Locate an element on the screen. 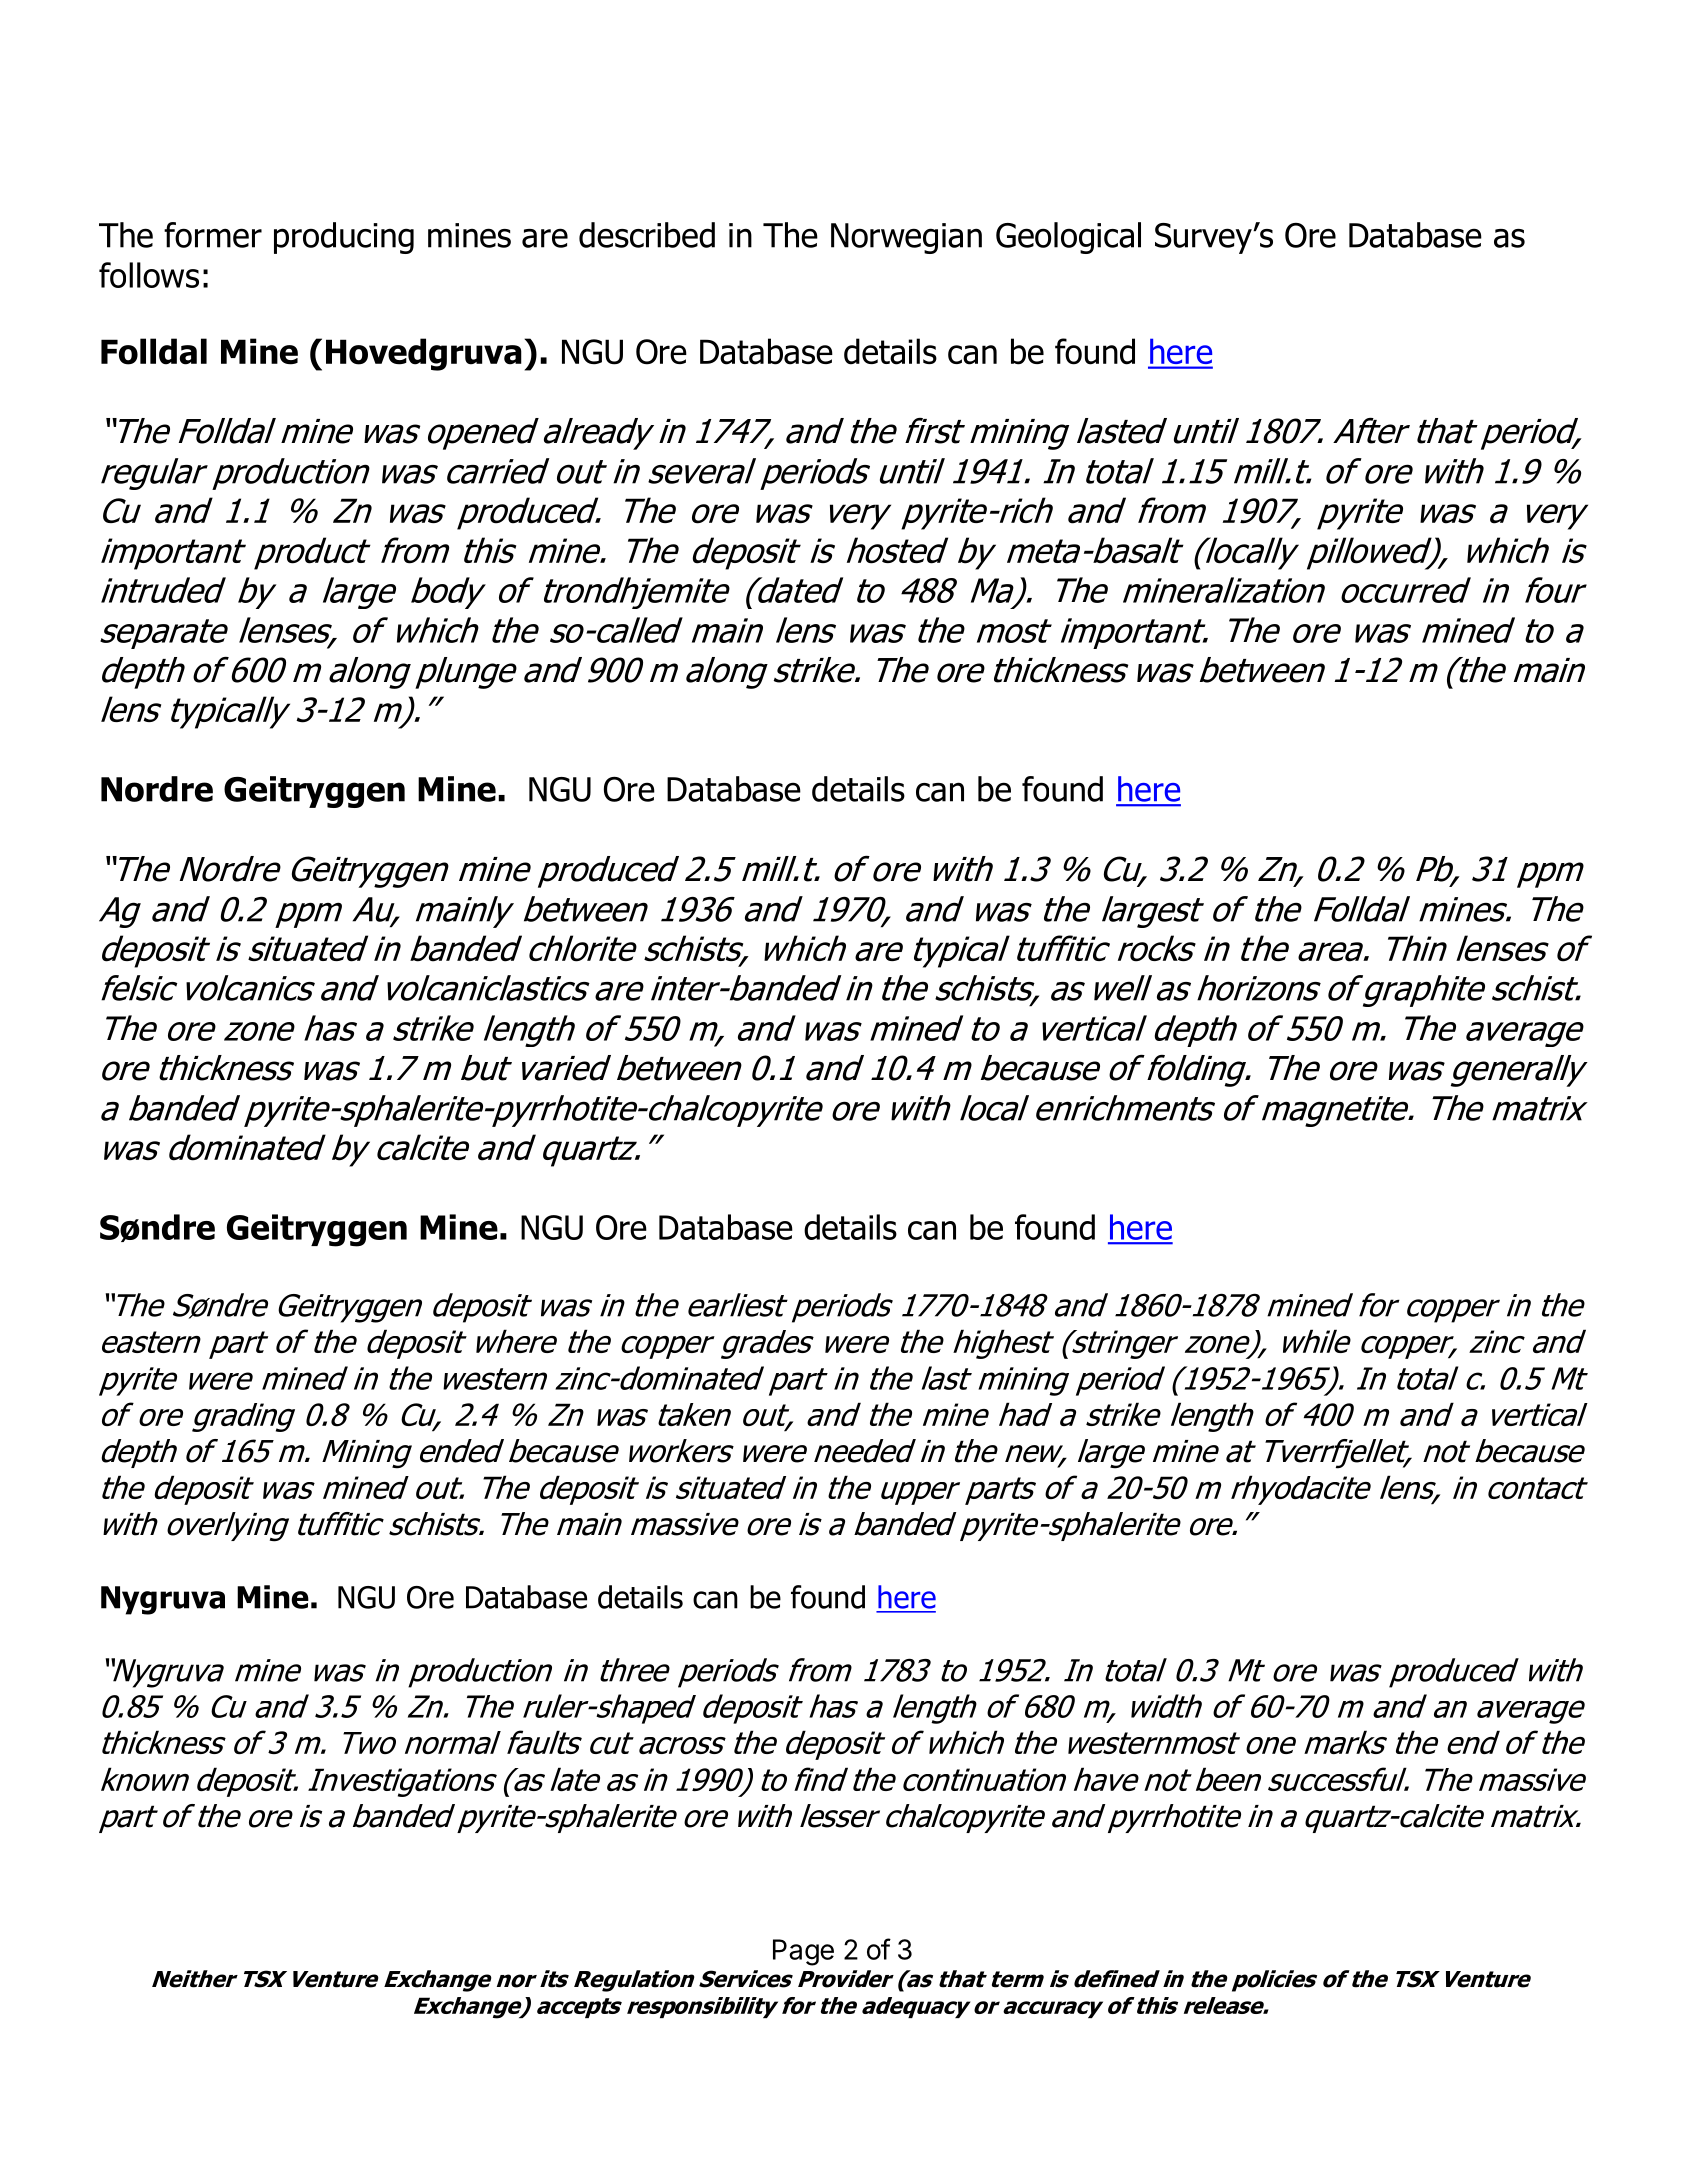 The width and height of the screenshot is (1681, 2176). former is located at coordinates (213, 235).
